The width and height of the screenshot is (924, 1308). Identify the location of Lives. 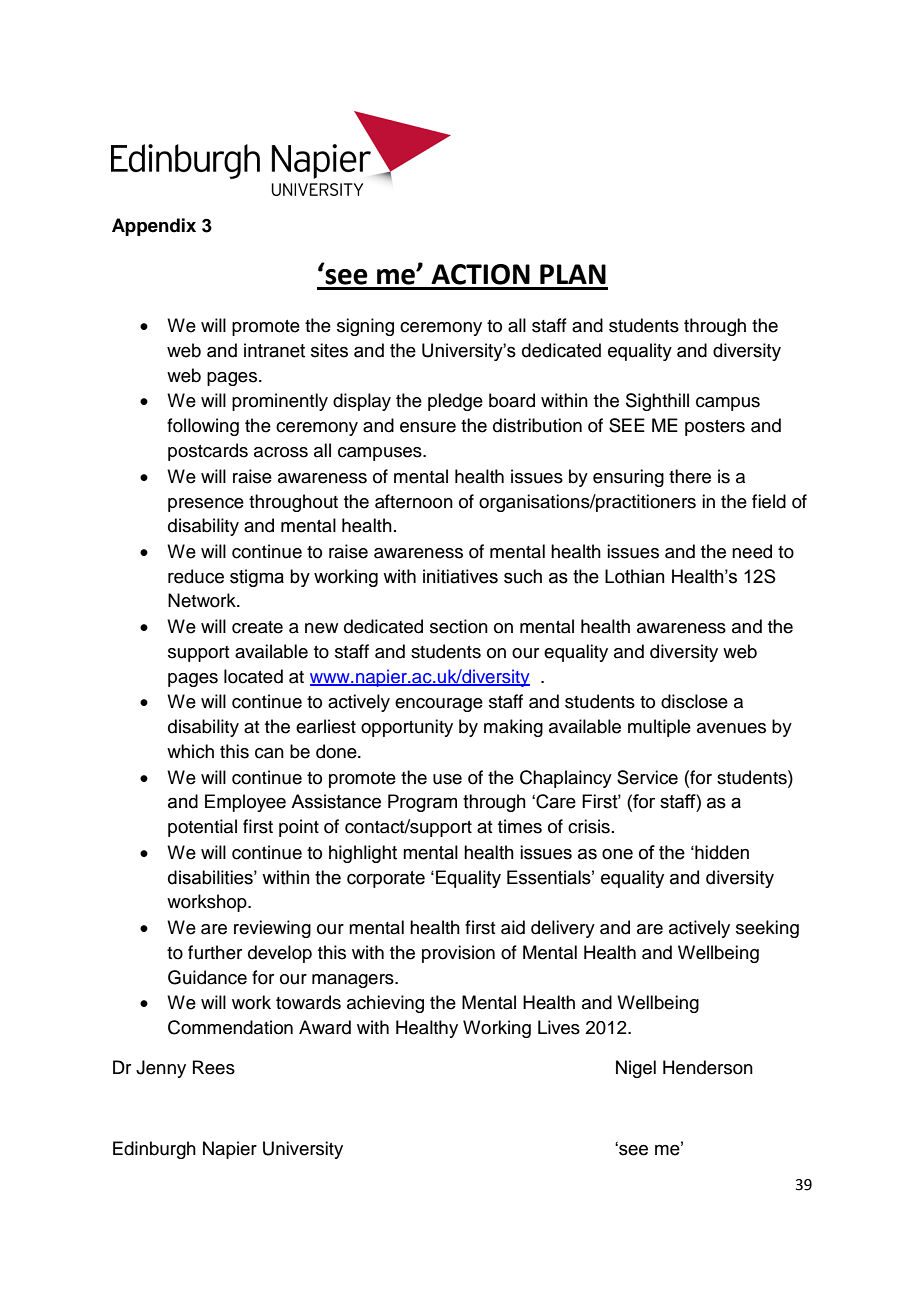
(559, 1027).
